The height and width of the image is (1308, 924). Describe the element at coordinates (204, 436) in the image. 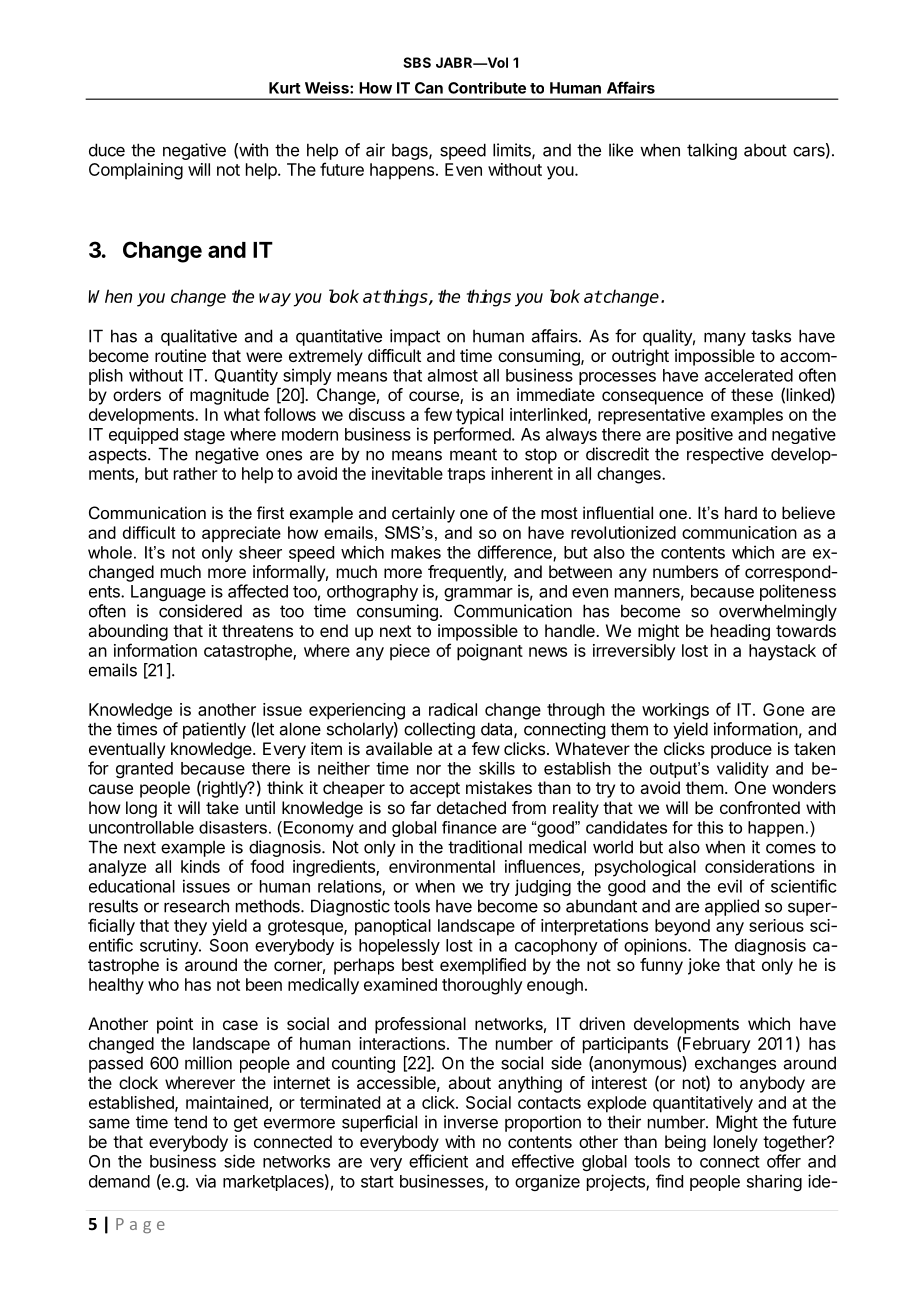

I see `stage` at that location.
